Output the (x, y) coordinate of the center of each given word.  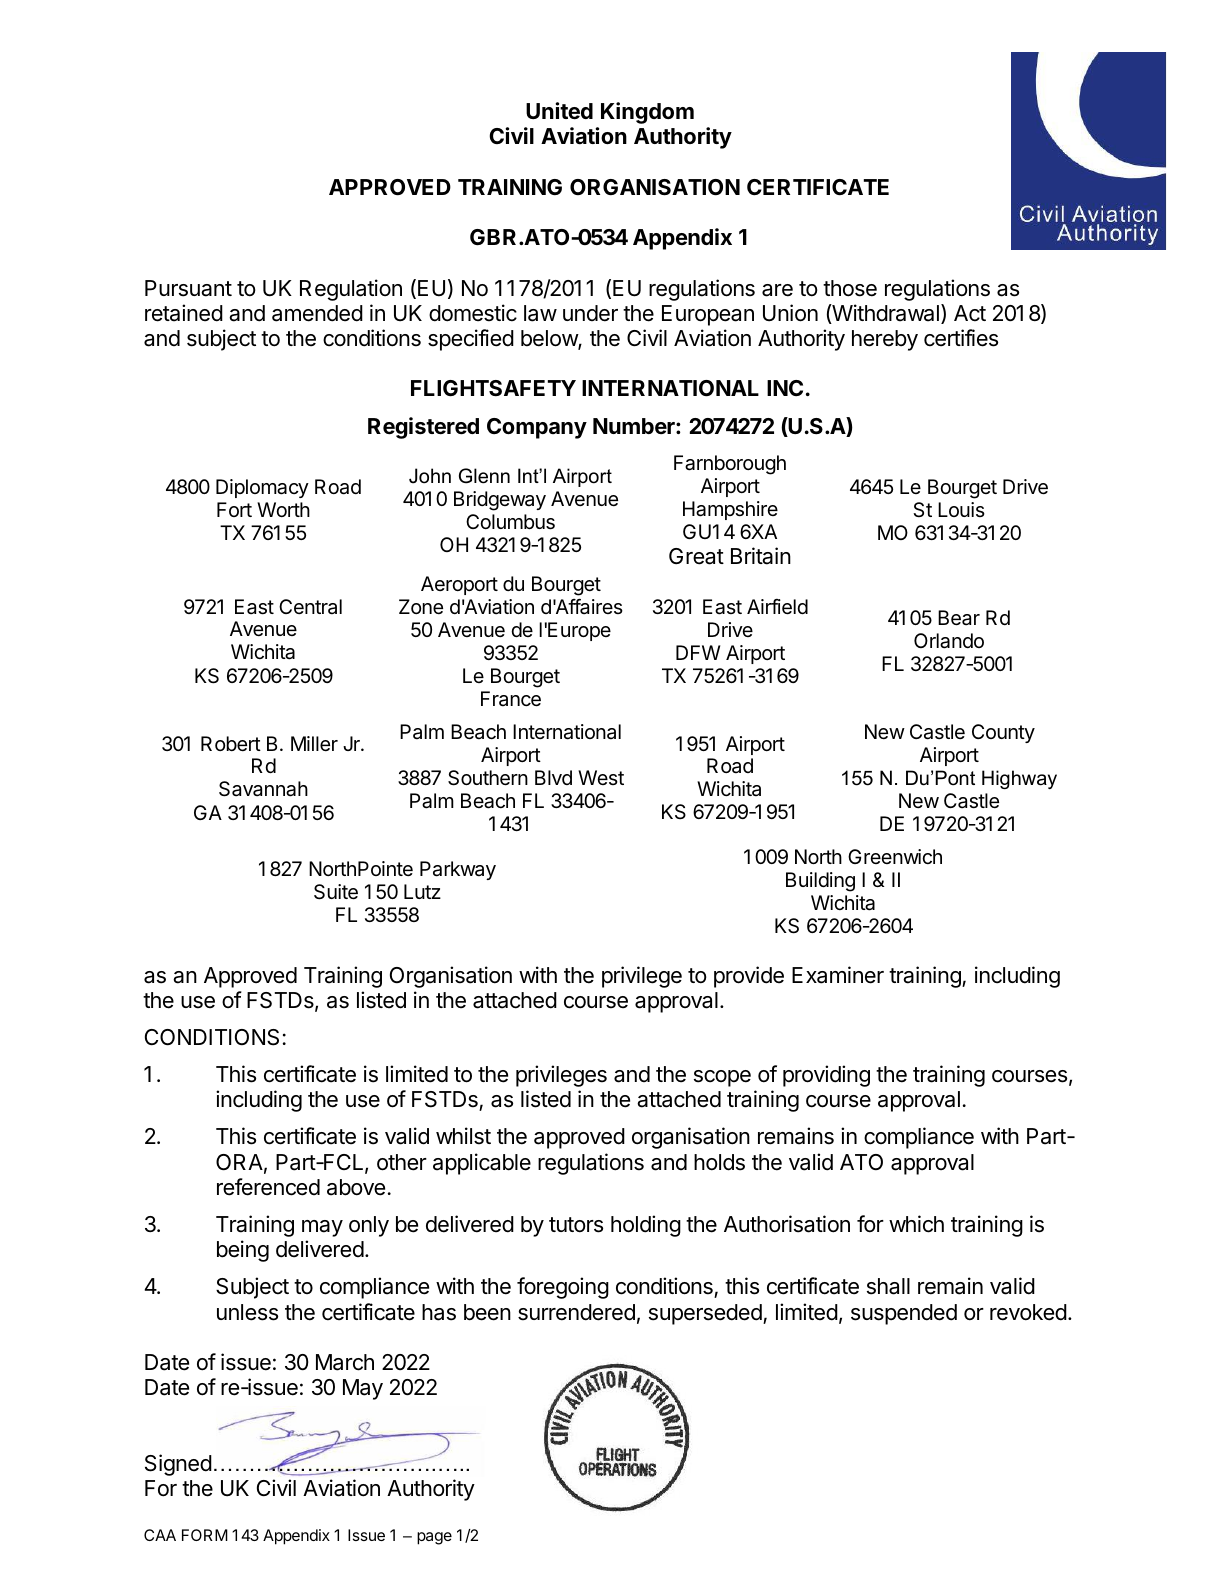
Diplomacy (262, 488)
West (601, 777)
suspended (904, 1314)
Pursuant (188, 288)
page (434, 1538)
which (916, 1224)
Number (635, 426)
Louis (961, 509)
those (850, 288)
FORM (205, 1535)
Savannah (263, 789)
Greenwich (895, 856)
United (559, 111)
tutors (576, 1225)
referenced (268, 1187)
